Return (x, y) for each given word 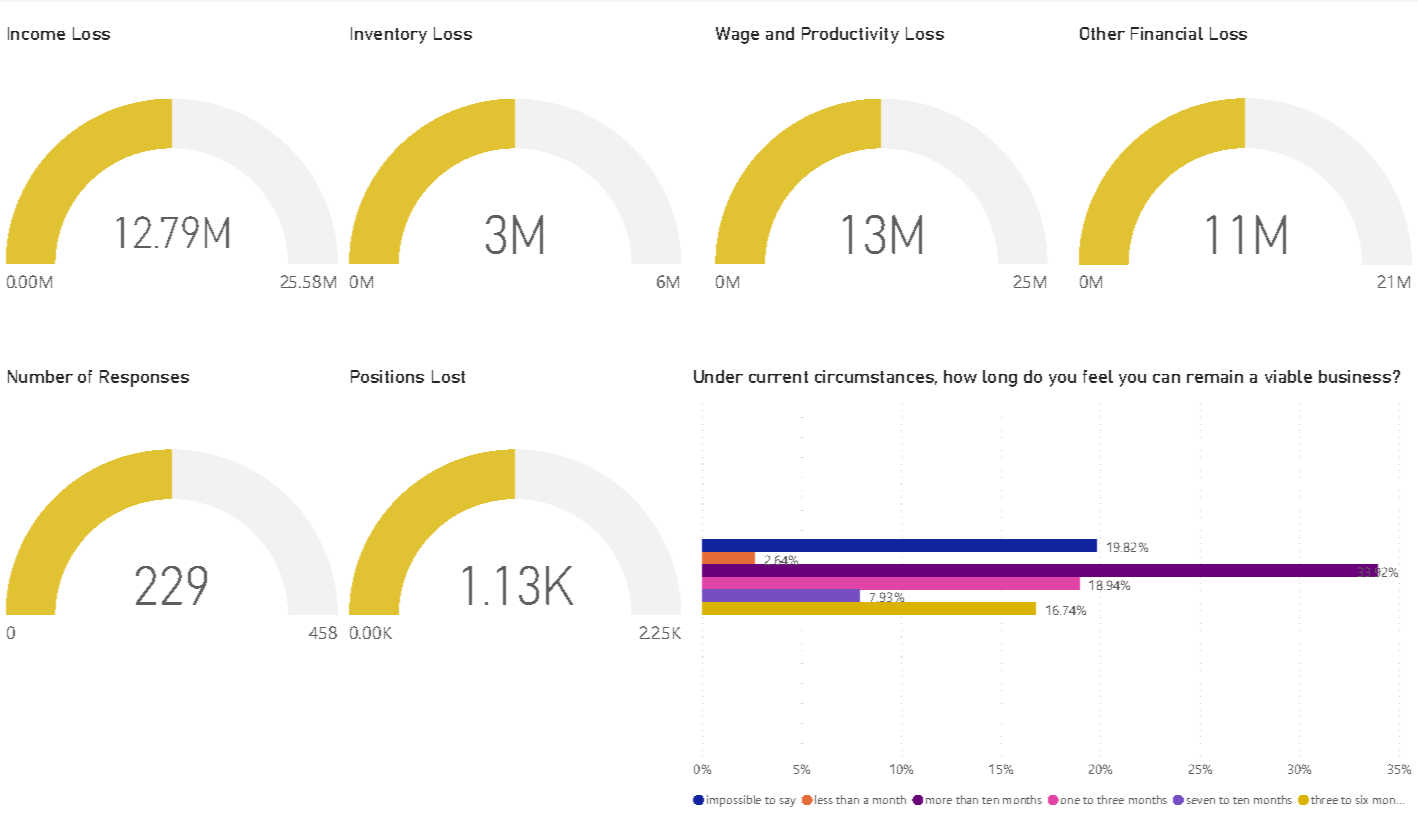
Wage (737, 35)
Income (36, 33)
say (788, 802)
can (1166, 378)
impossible (734, 801)
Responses (144, 378)
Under (718, 376)
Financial (1167, 33)
